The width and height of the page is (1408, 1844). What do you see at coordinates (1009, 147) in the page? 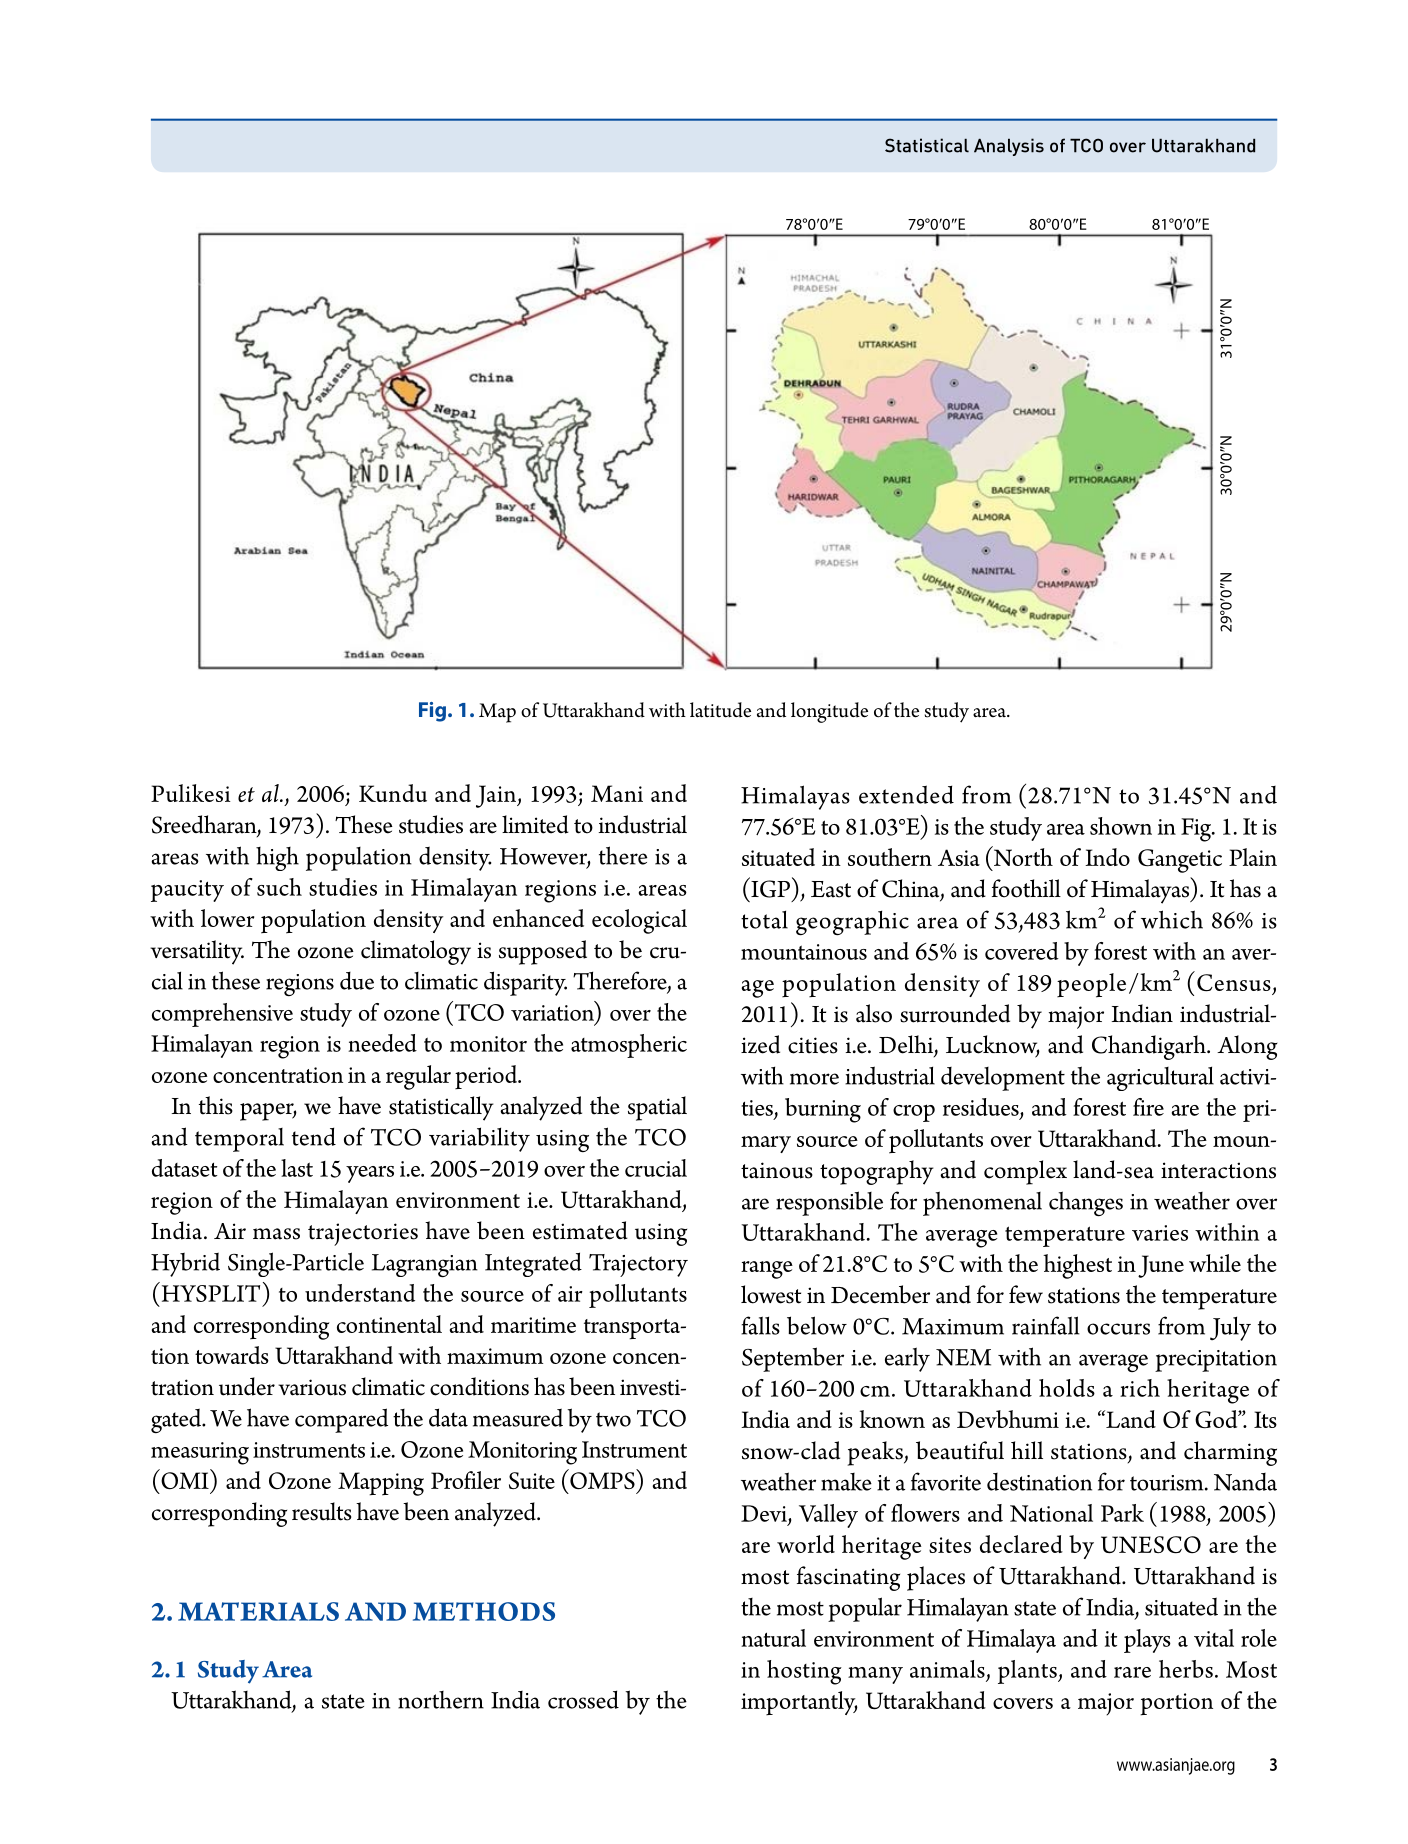
I see `Analysis` at bounding box center [1009, 147].
